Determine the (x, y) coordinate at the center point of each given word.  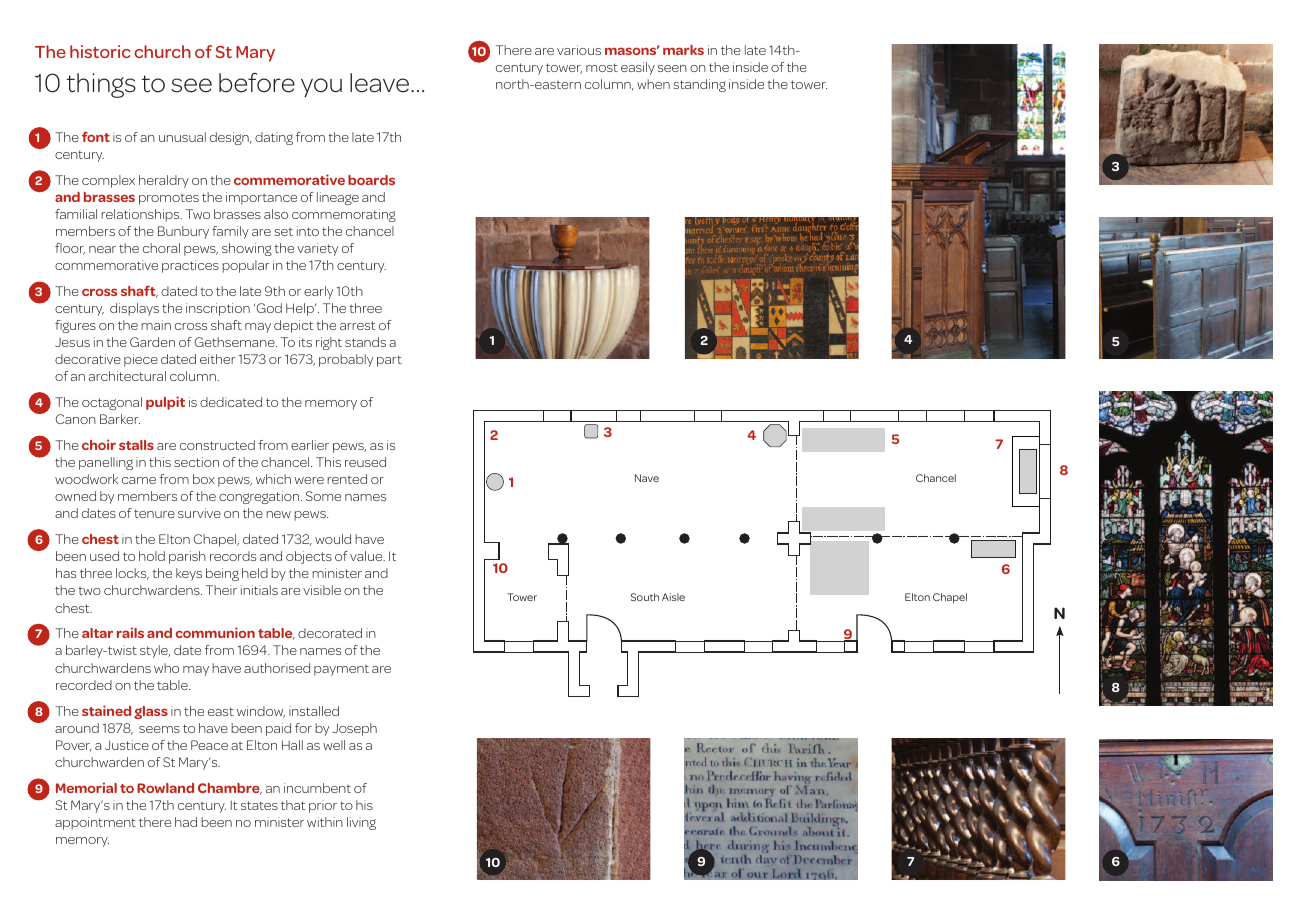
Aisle (673, 597)
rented (347, 479)
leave (381, 83)
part (389, 361)
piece (141, 360)
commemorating (344, 215)
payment (341, 670)
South (645, 597)
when (653, 84)
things (101, 85)
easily (638, 68)
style (155, 651)
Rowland (165, 788)
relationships (141, 215)
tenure (154, 513)
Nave (647, 478)
